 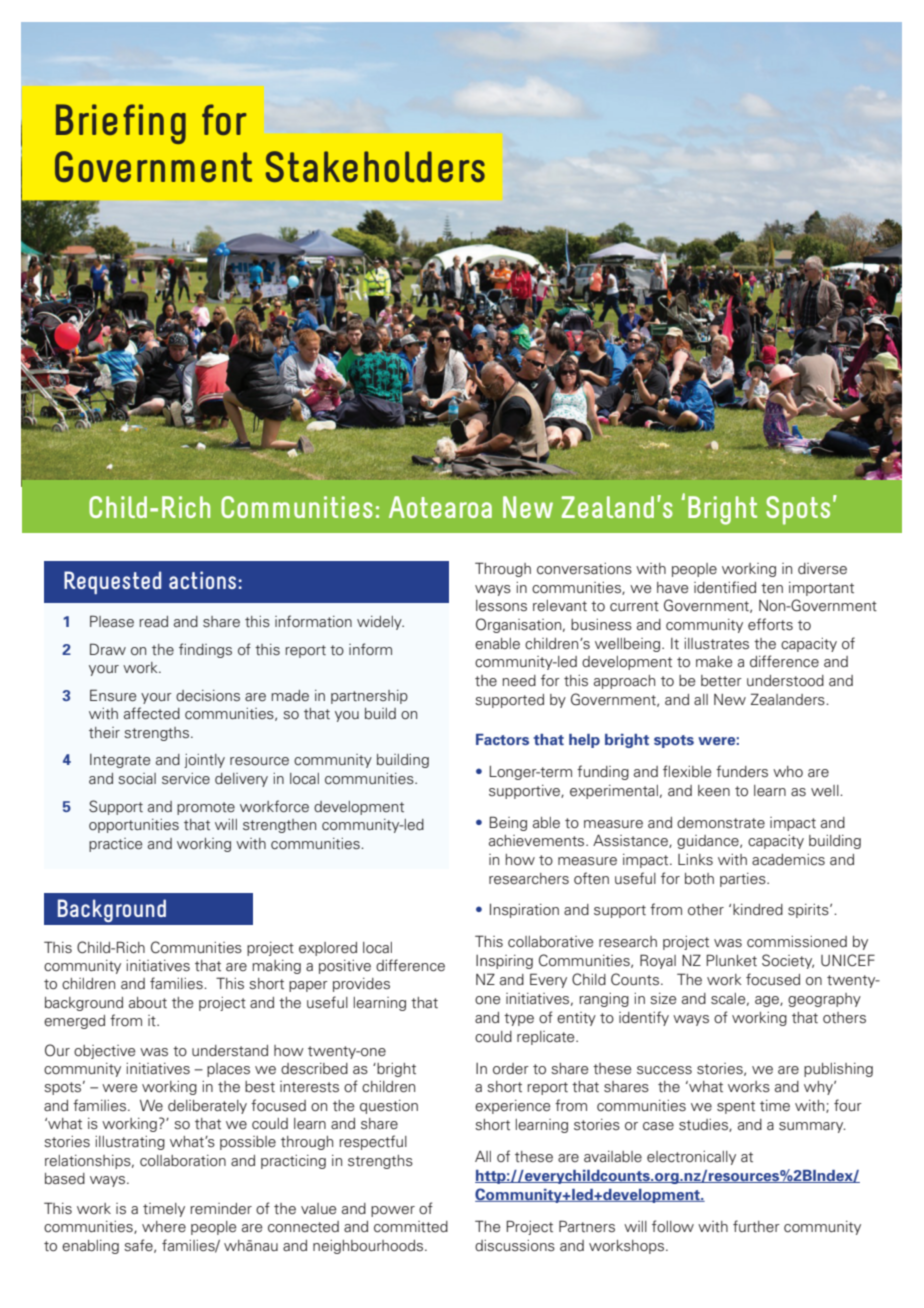 What do you see at coordinates (744, 880) in the document?
I see `parties` at bounding box center [744, 880].
